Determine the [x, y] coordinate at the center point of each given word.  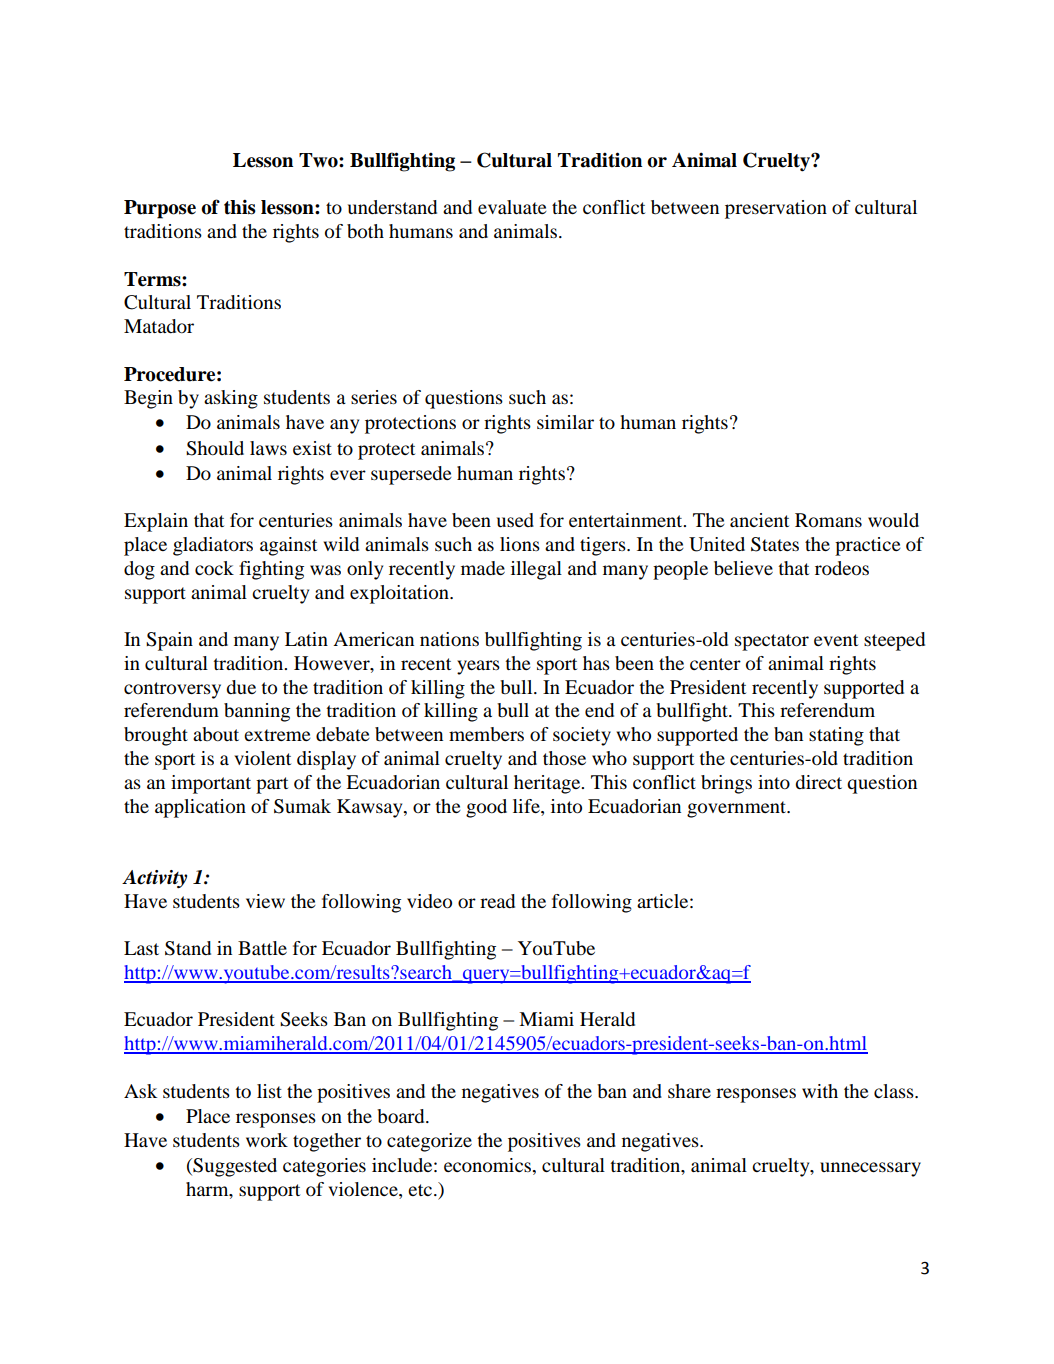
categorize [429, 1142]
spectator [772, 642]
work [267, 1140]
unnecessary [870, 1169]
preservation [776, 209]
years [478, 667]
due [241, 687]
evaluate [512, 207]
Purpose [160, 209]
